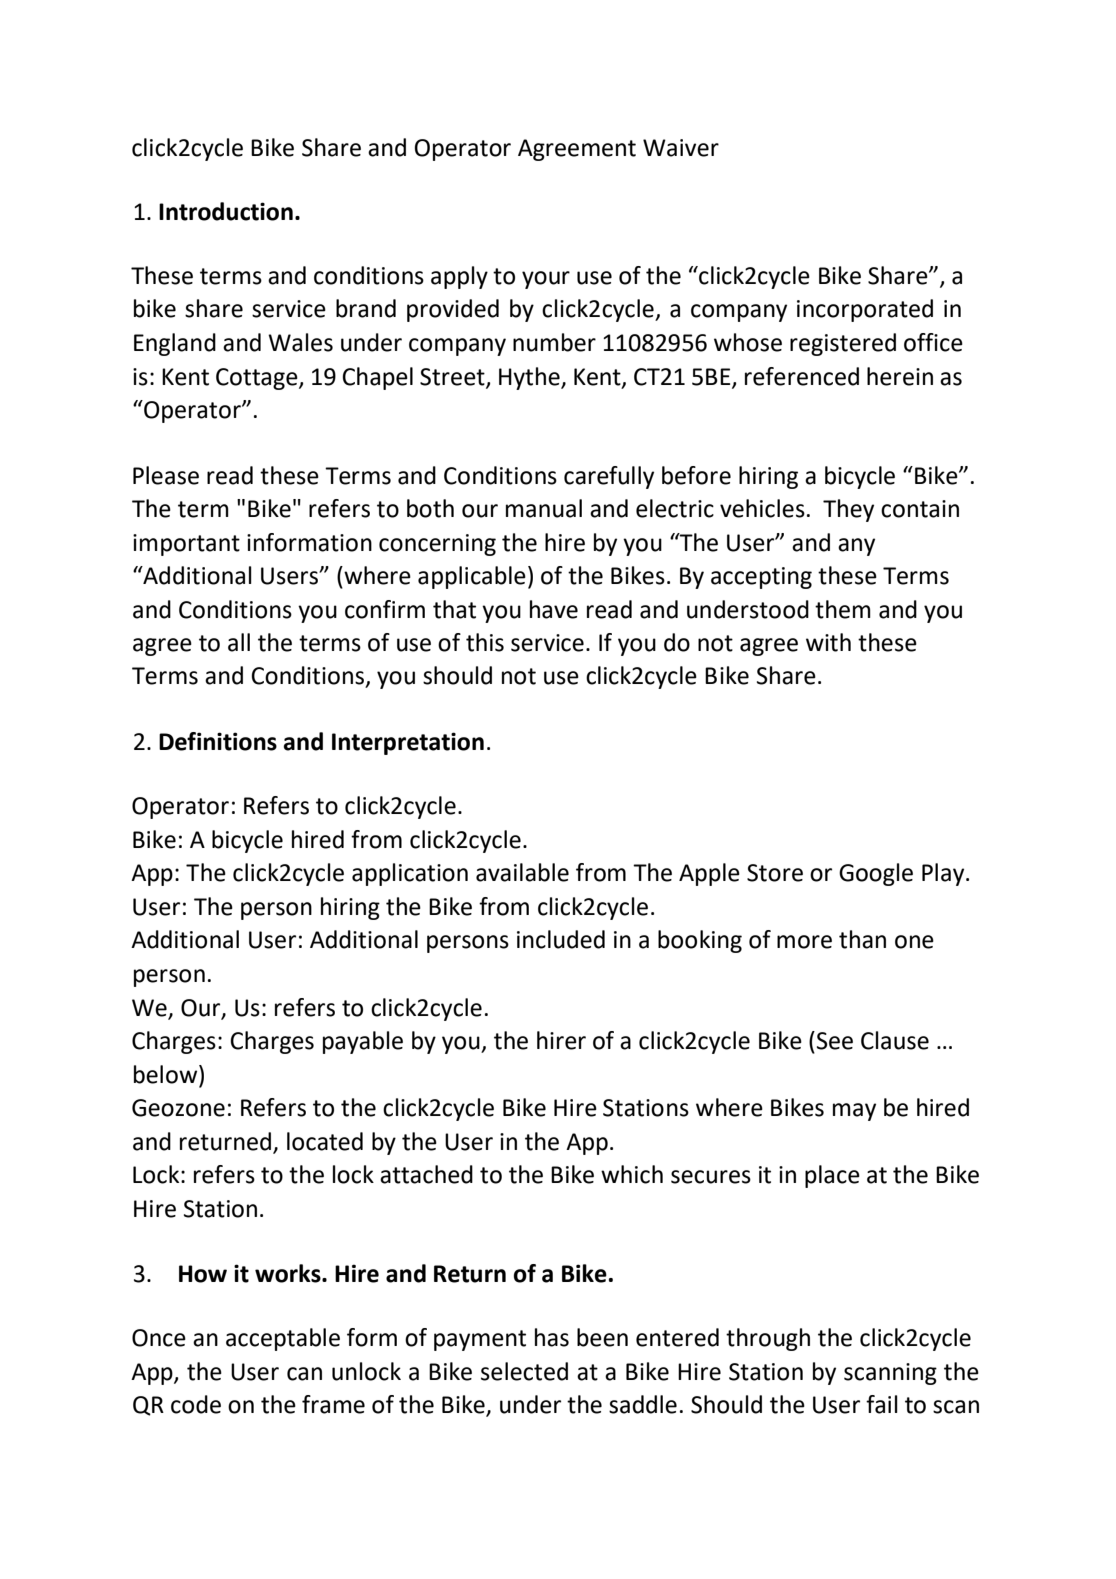  What do you see at coordinates (226, 211) in the screenshot?
I see `Introduction` at bounding box center [226, 211].
